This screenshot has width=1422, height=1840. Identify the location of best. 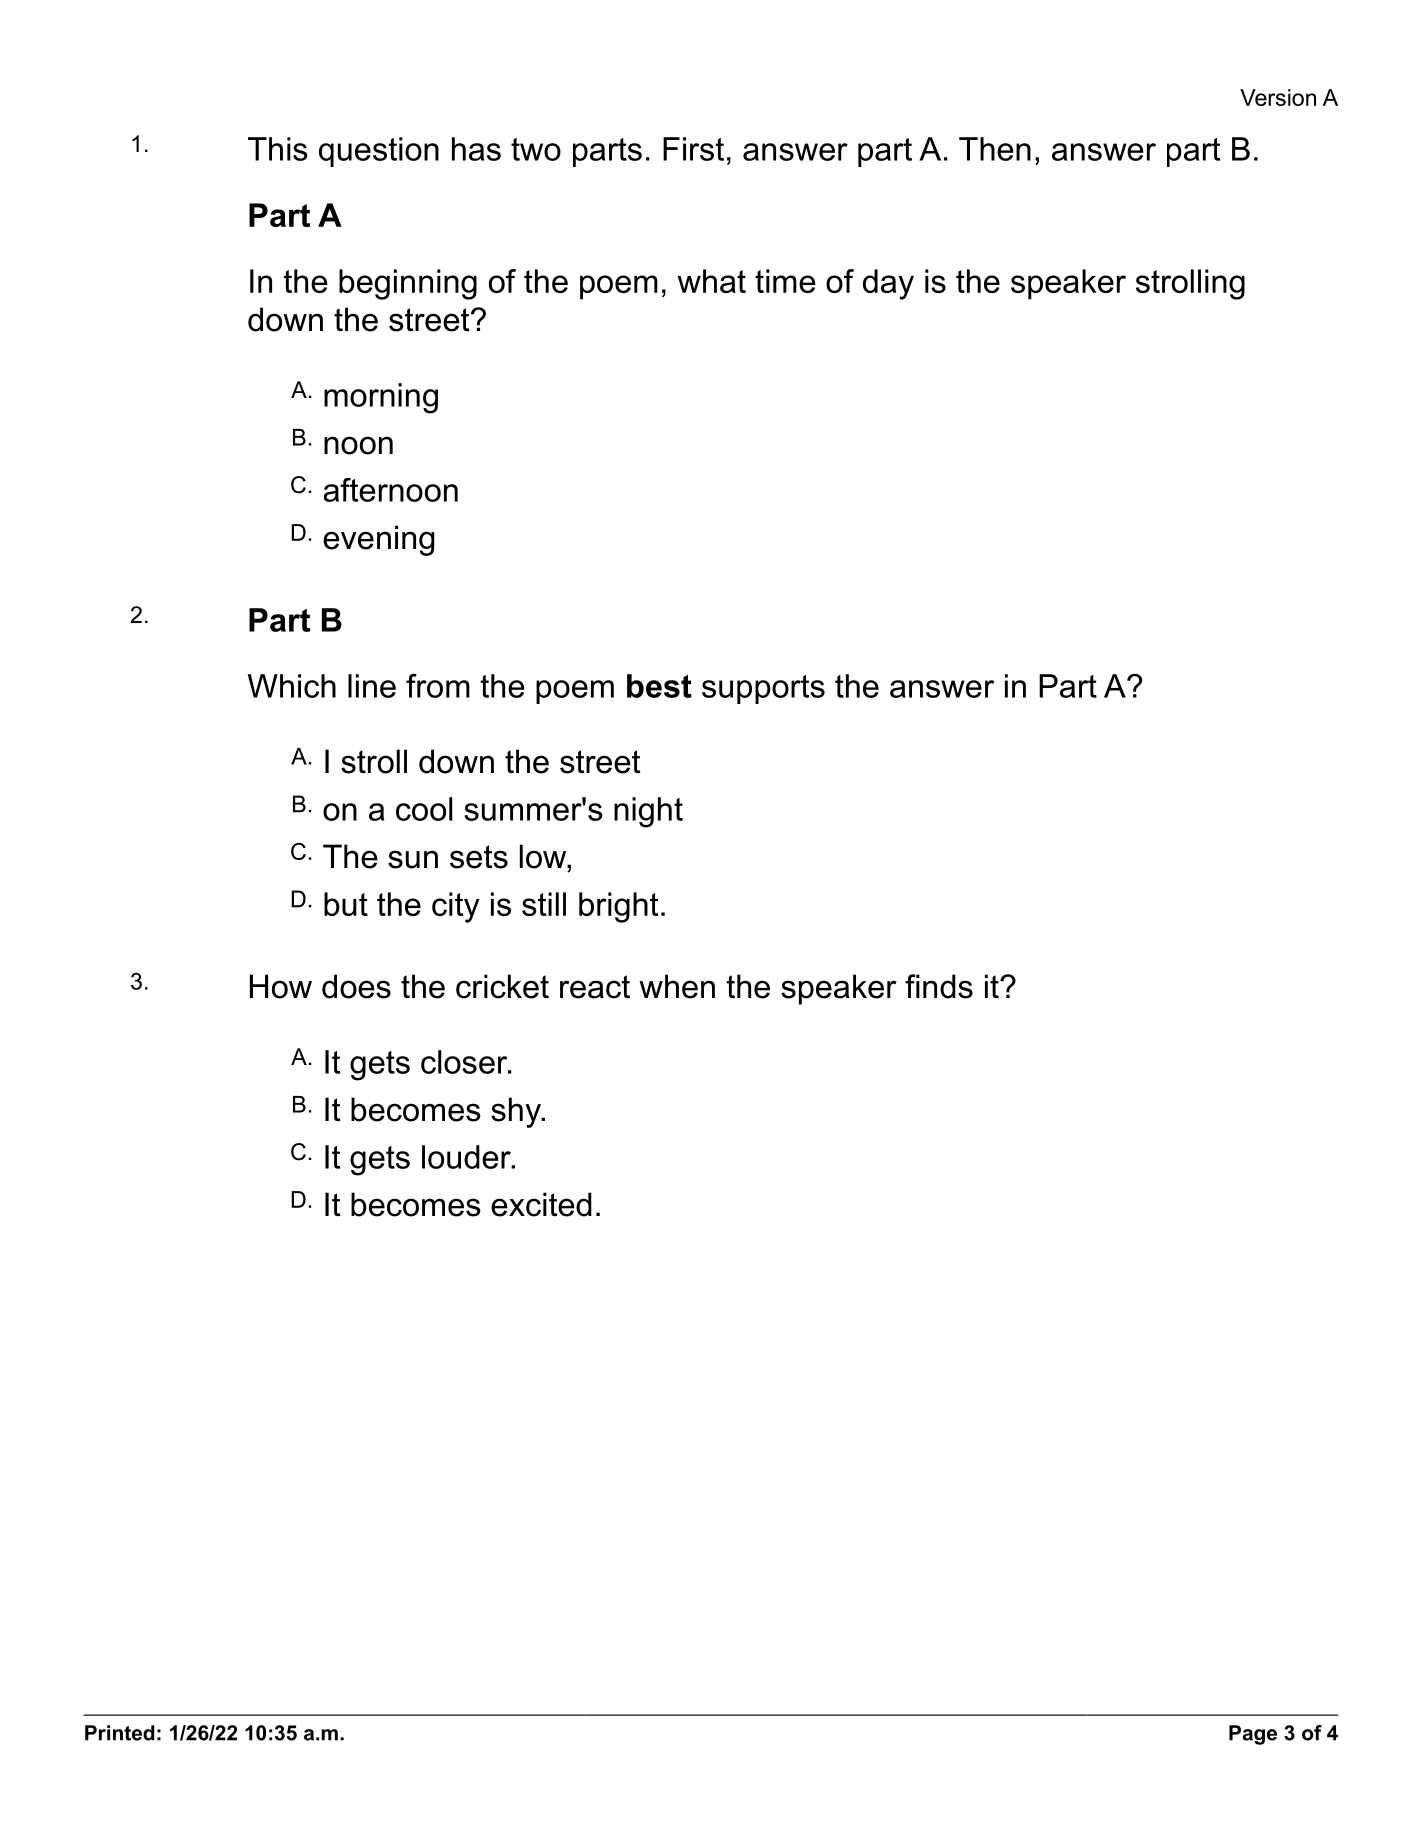
(659, 686).
